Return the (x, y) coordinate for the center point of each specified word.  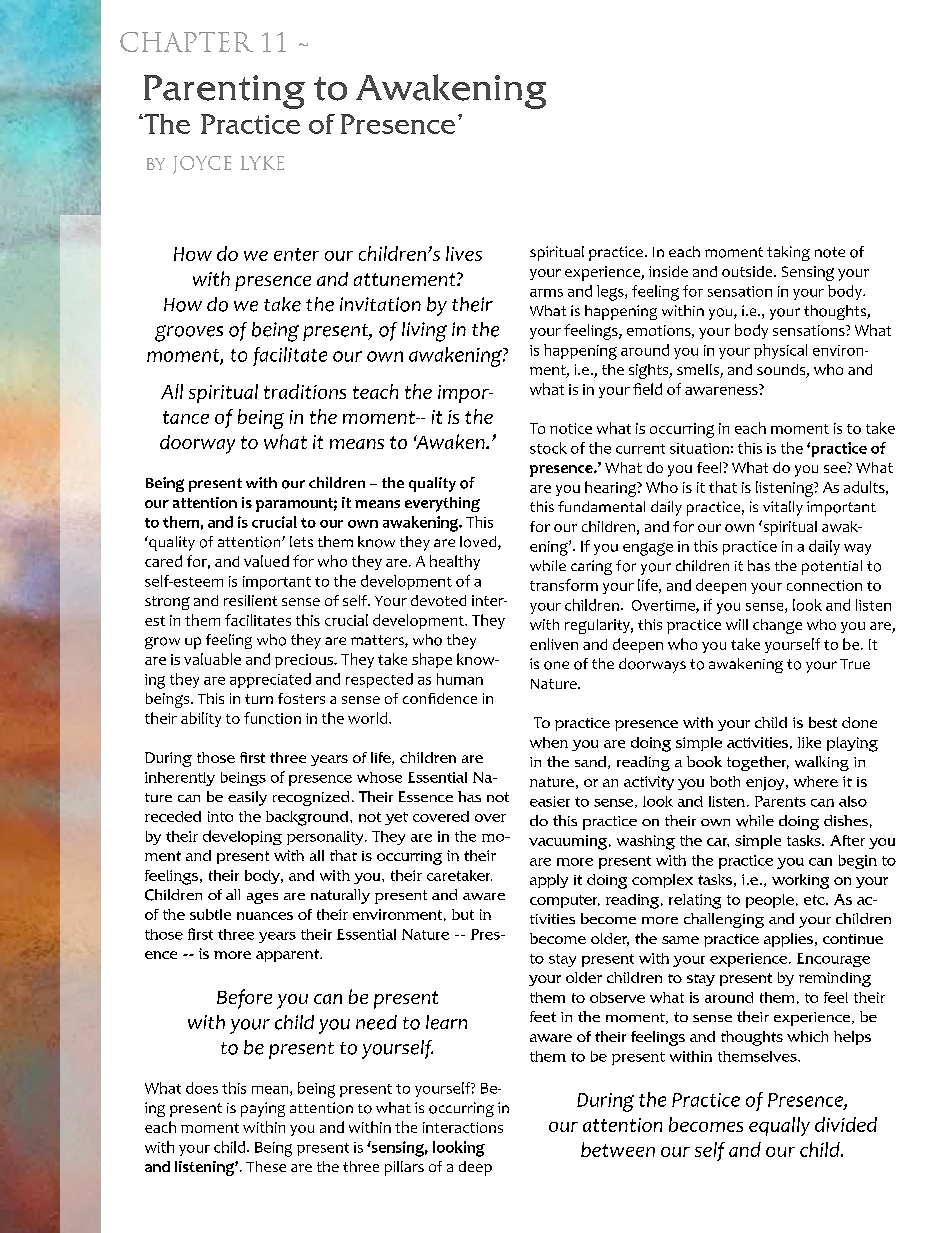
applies (790, 940)
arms (546, 293)
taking (788, 253)
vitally (783, 508)
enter (296, 254)
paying (263, 1109)
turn (259, 699)
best (823, 722)
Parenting (224, 92)
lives (464, 253)
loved (479, 543)
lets (301, 541)
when (549, 742)
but (463, 914)
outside (748, 271)
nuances (265, 916)
